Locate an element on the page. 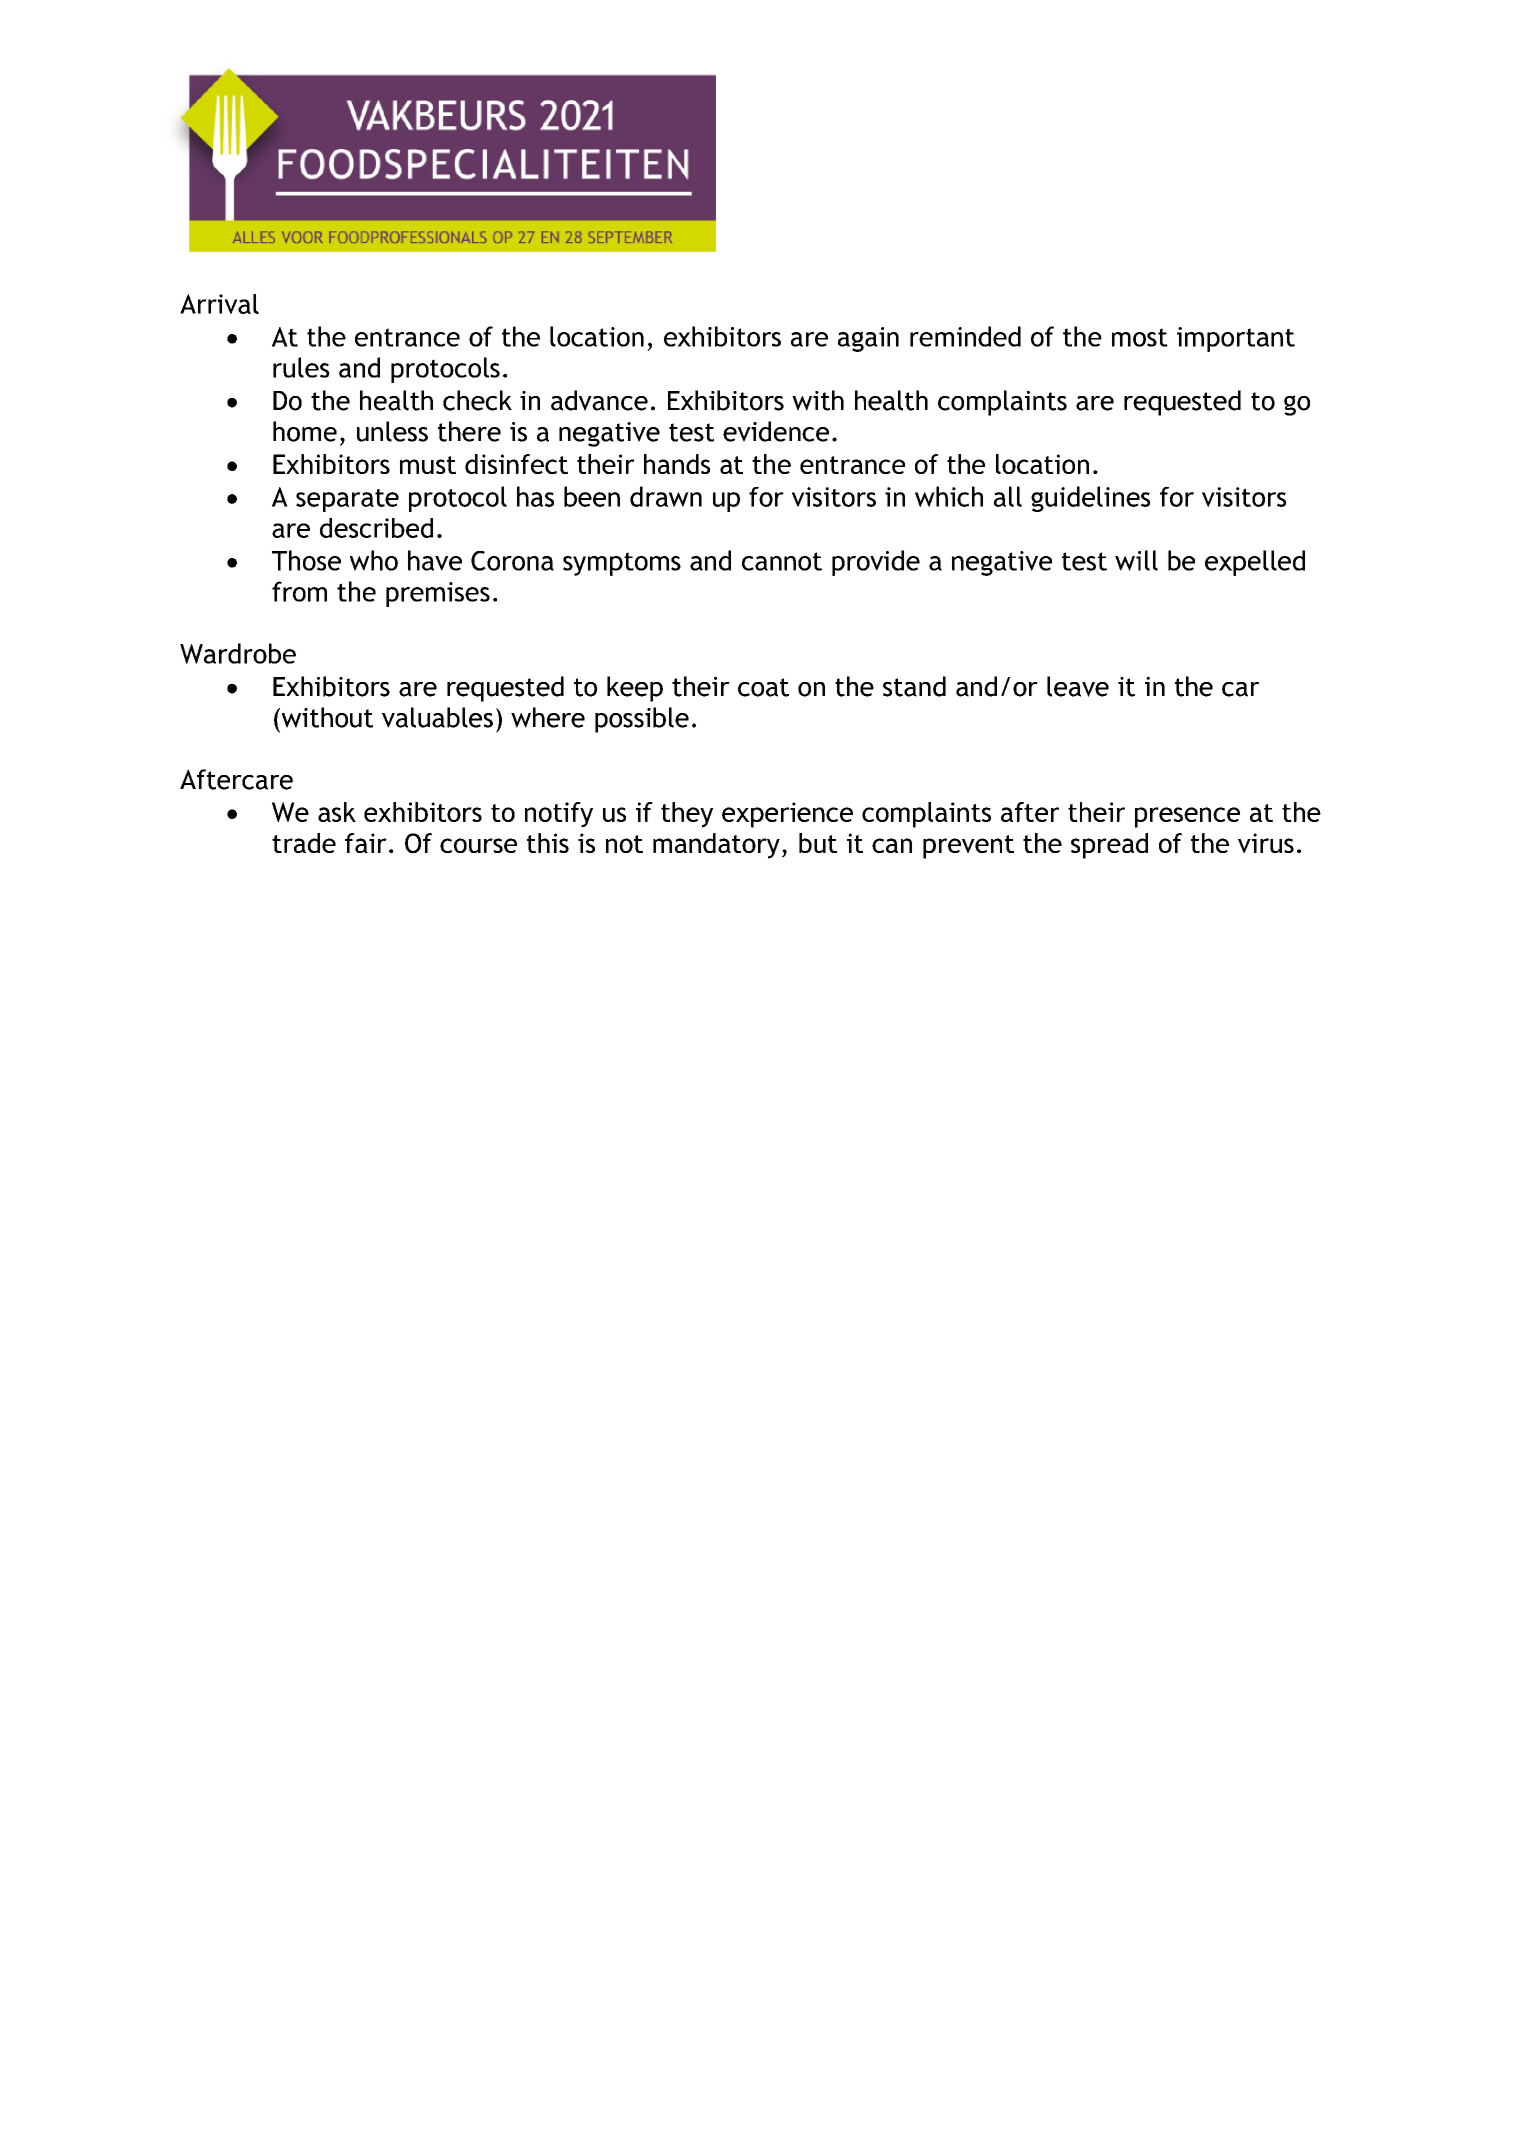  cannot is located at coordinates (782, 561).
